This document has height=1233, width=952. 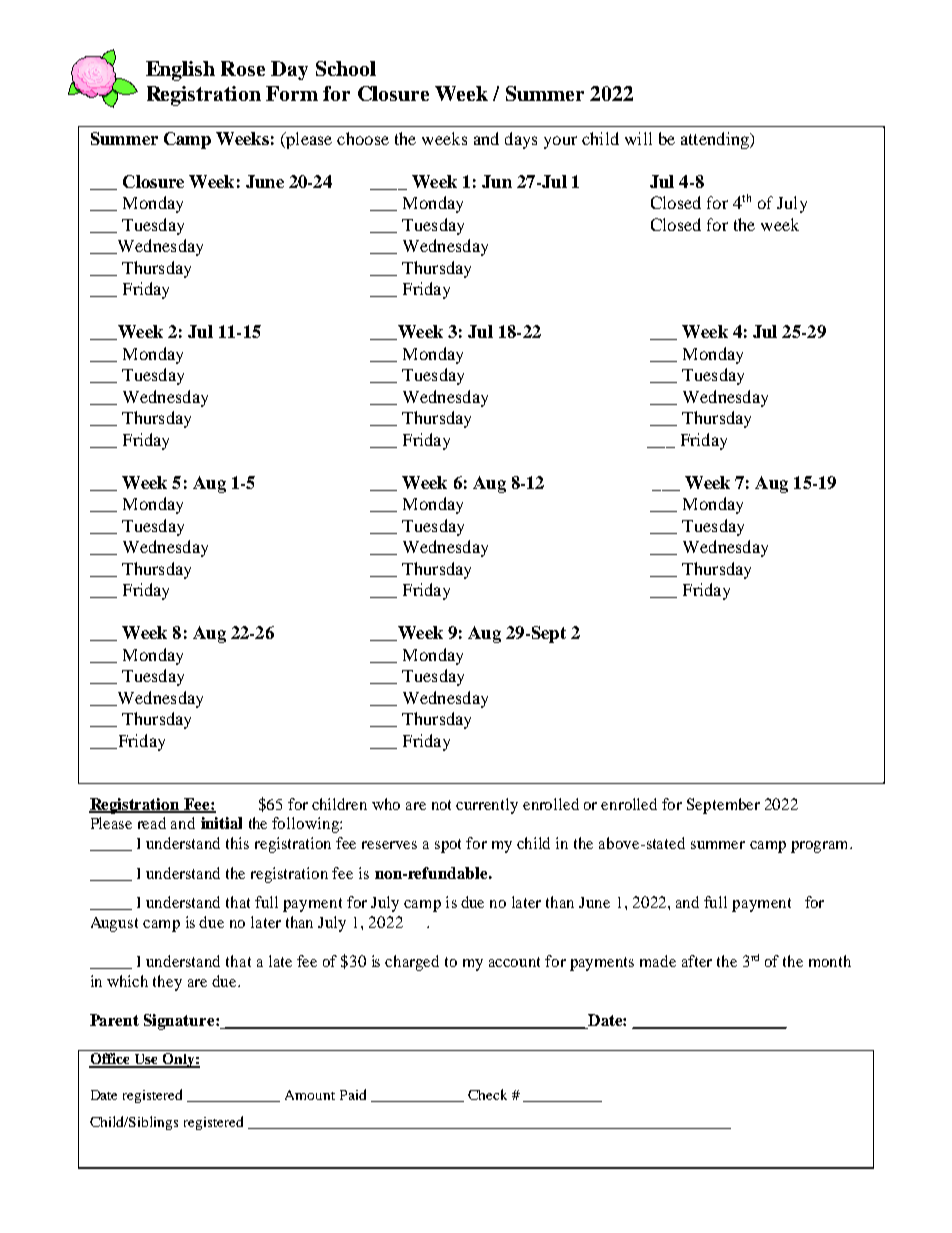 What do you see at coordinates (441, 805) in the document?
I see `not` at bounding box center [441, 805].
